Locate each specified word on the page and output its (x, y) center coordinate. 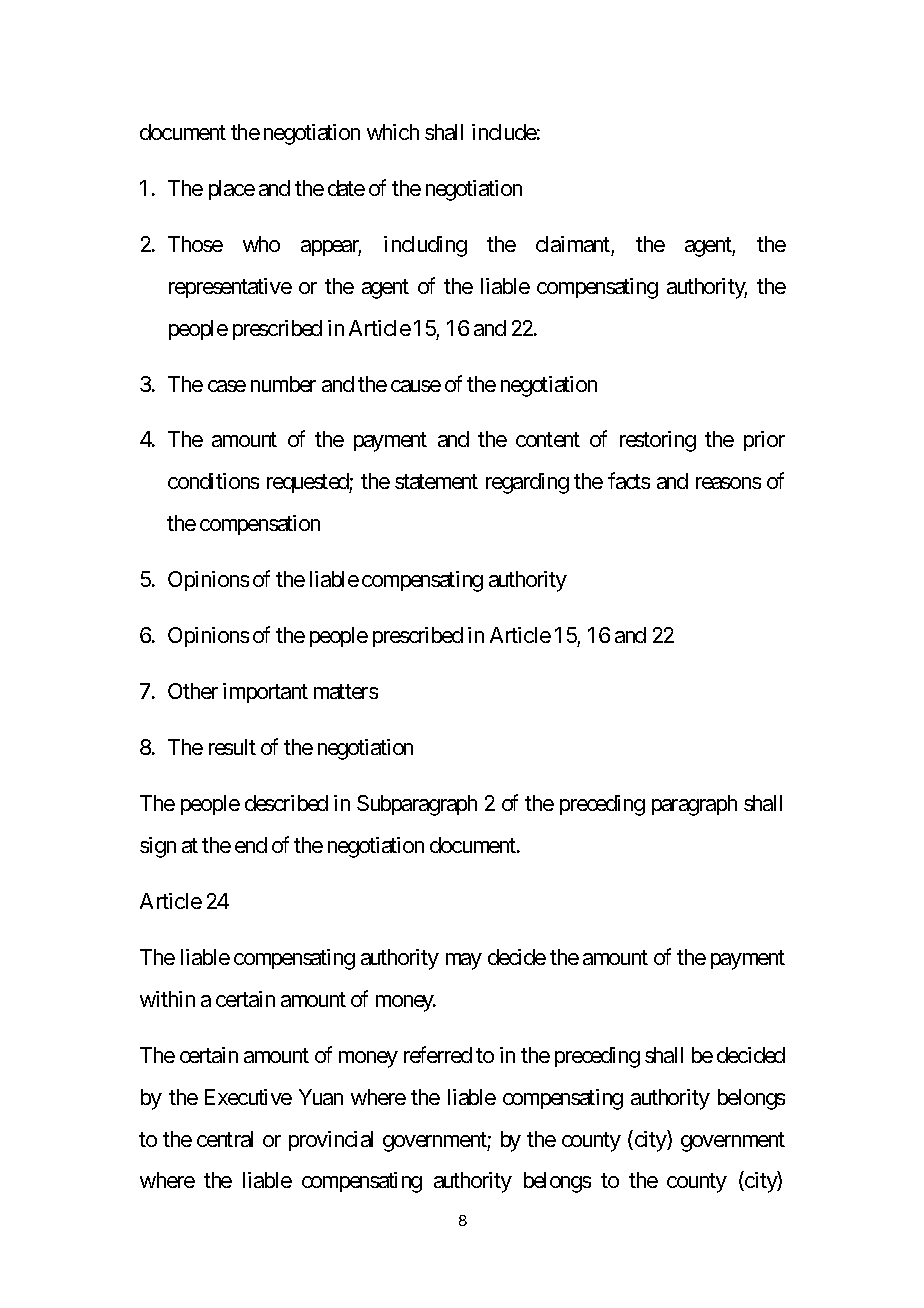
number (283, 384)
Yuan (321, 1097)
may (464, 961)
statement (436, 482)
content (548, 440)
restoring (658, 441)
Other (193, 691)
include (504, 132)
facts (629, 481)
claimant (573, 244)
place (232, 190)
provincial (331, 1141)
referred (438, 1054)
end (251, 845)
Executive (248, 1097)
